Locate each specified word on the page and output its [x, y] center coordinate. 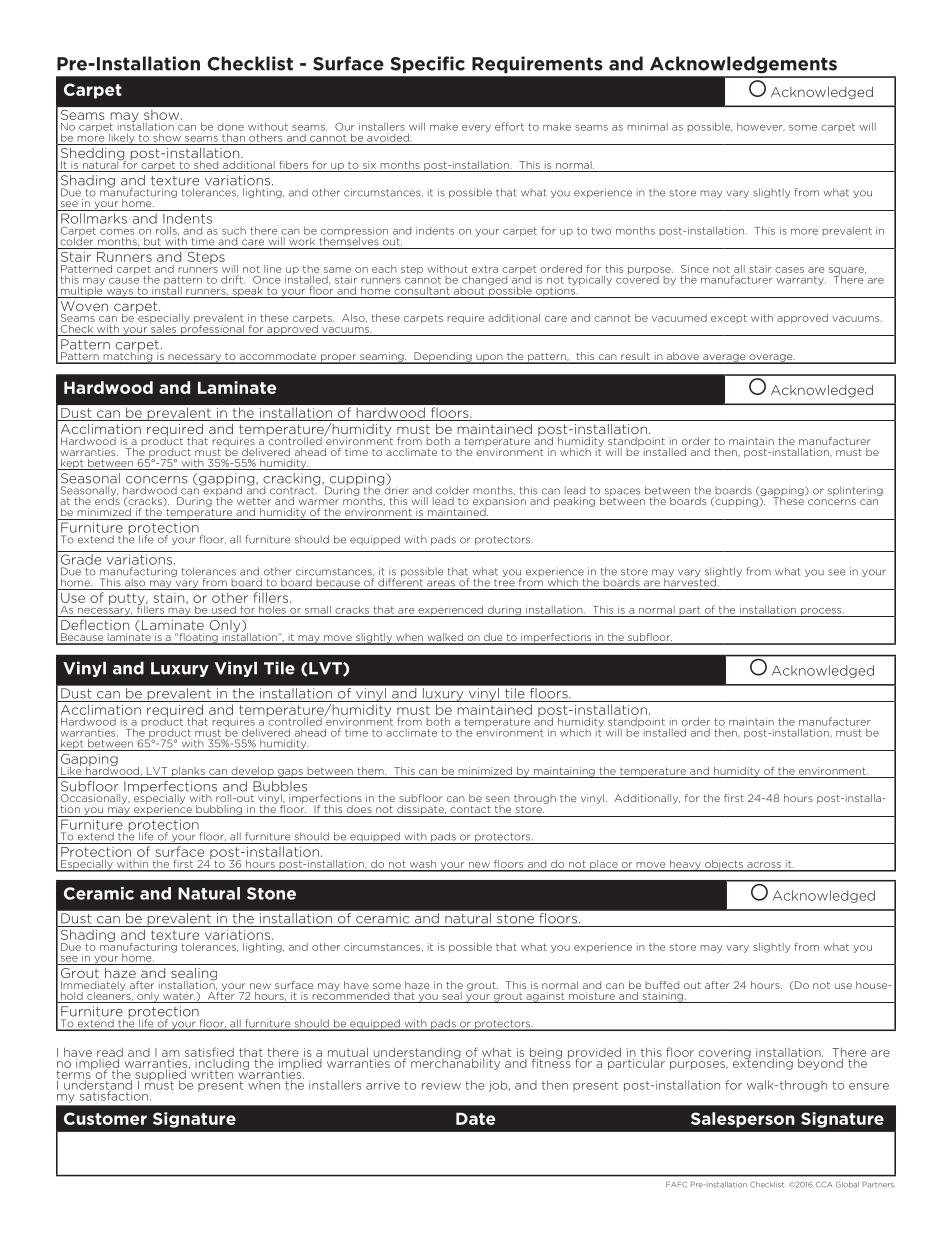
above [682, 357]
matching [128, 357]
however [761, 127]
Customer [105, 1118]
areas [441, 583]
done [230, 127]
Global [847, 1184]
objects [724, 866]
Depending [443, 358]
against [545, 997]
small [318, 610]
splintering [855, 491]
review [441, 1085]
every [476, 129]
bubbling [219, 811]
